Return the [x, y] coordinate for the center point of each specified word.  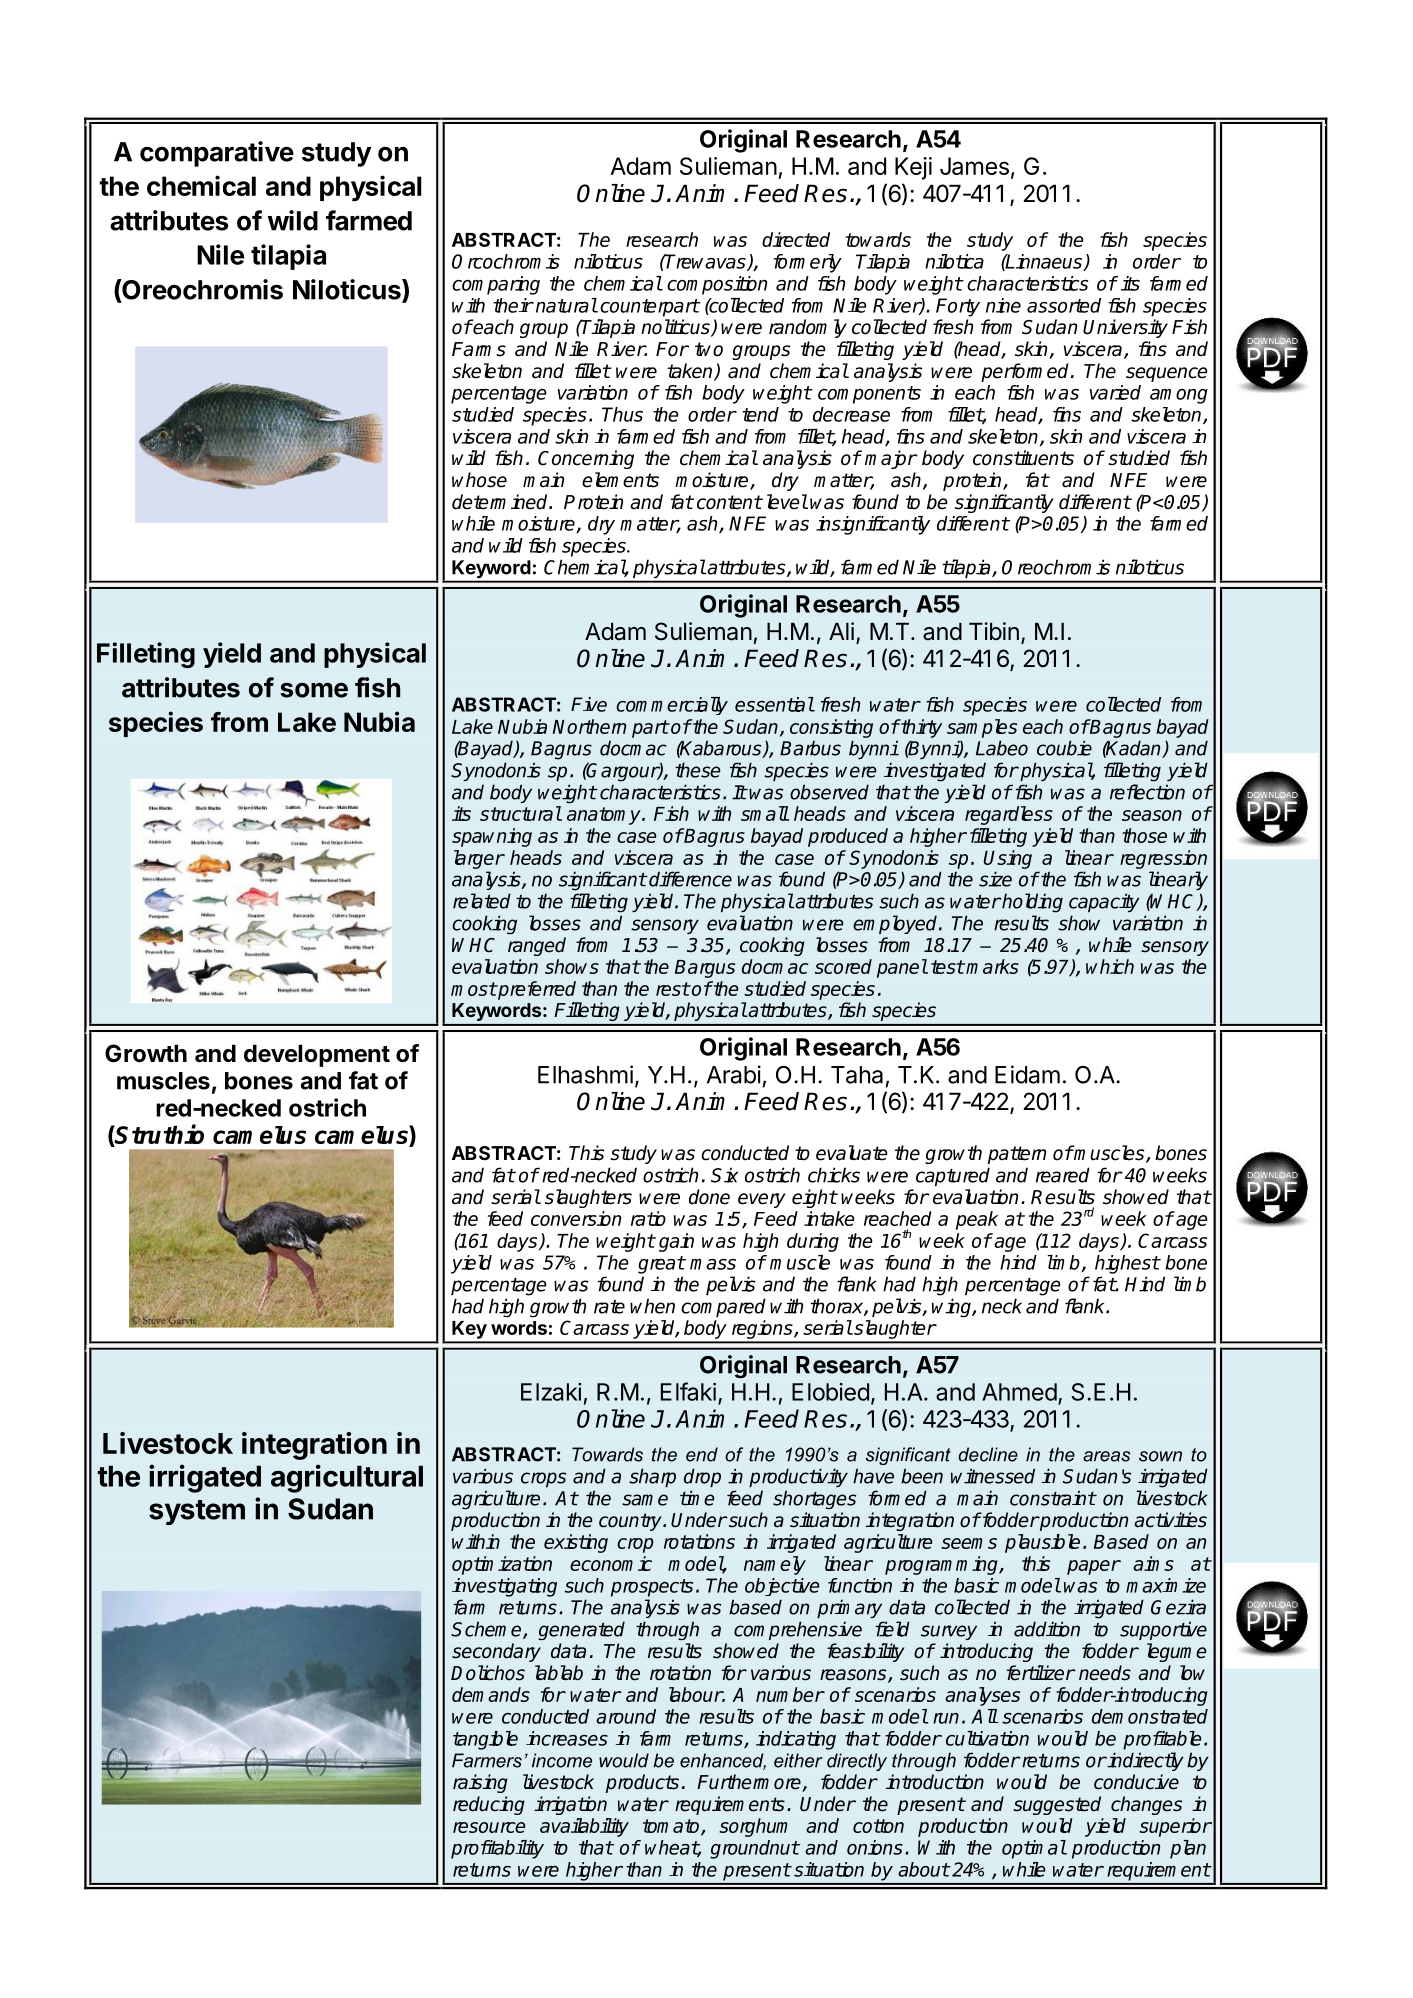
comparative [217, 154]
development [317, 1055]
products [642, 1783]
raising [480, 1783]
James [974, 166]
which [1110, 966]
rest [673, 989]
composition [717, 285]
